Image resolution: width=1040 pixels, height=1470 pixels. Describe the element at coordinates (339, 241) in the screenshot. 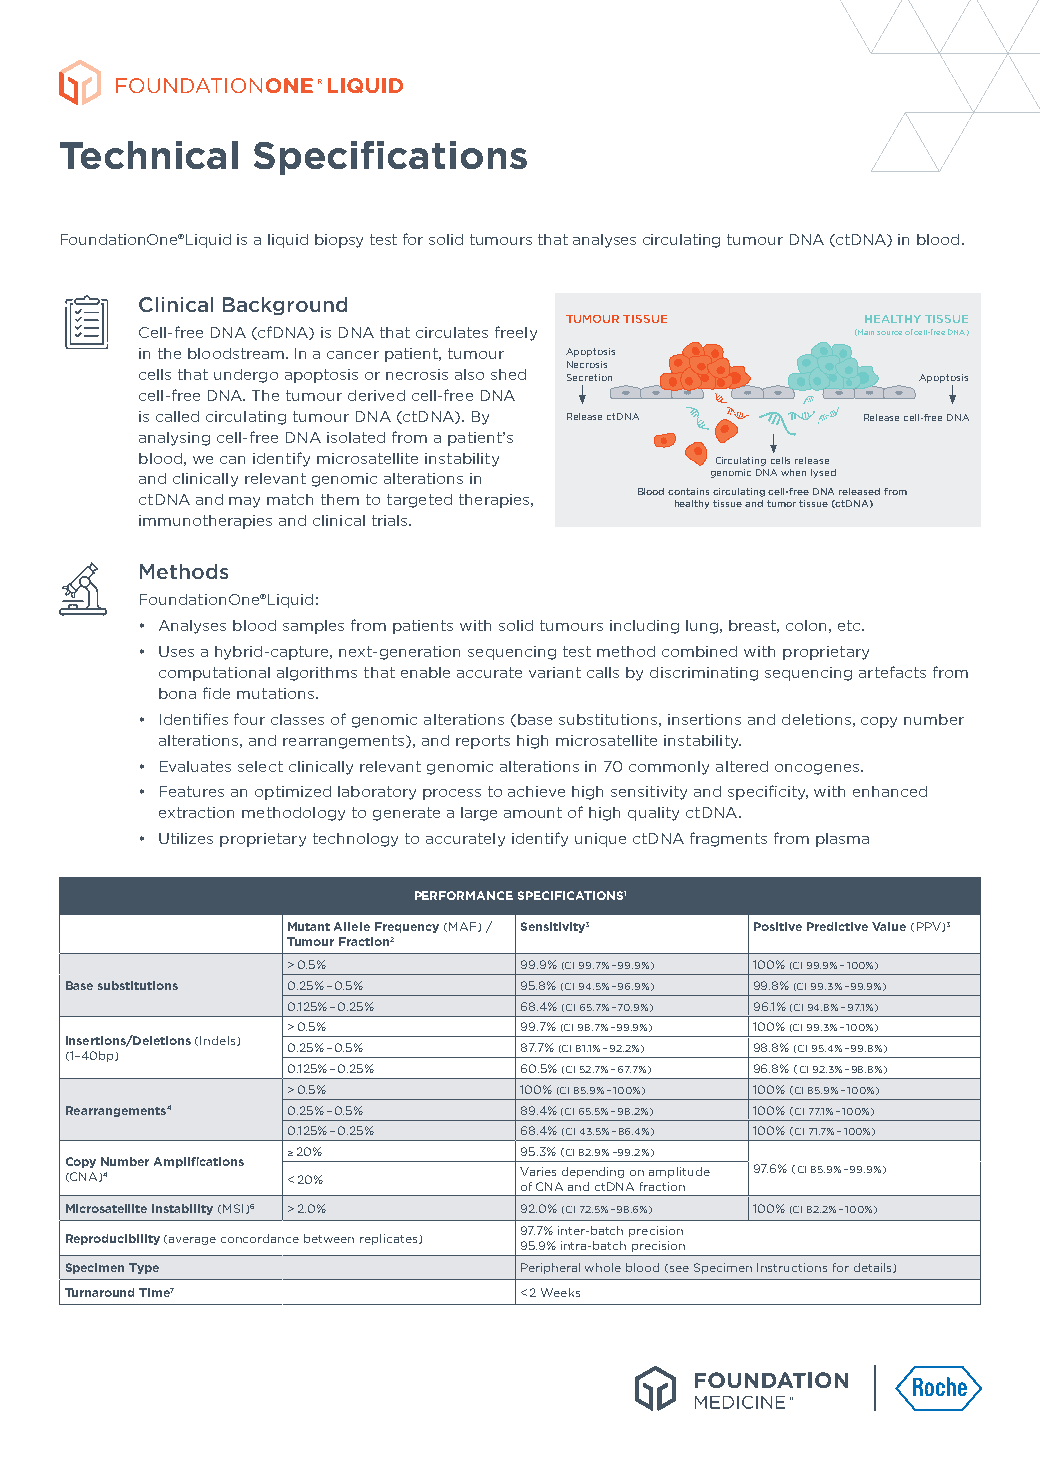

I see `biopsy` at that location.
